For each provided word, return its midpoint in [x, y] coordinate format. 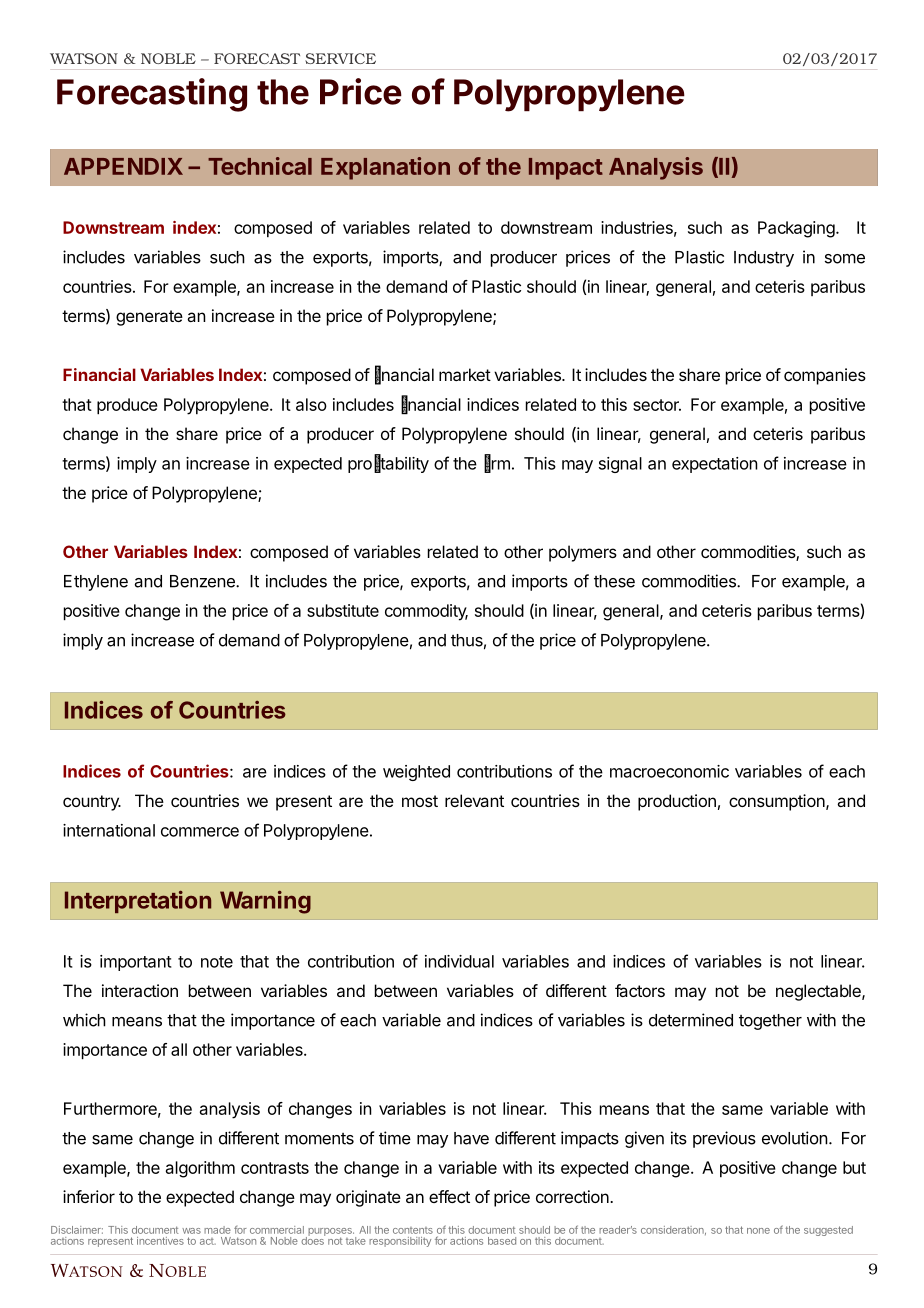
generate [149, 318]
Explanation [385, 168]
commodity [426, 612]
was [191, 1231]
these [614, 581]
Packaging [796, 229]
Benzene [203, 581]
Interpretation [138, 902]
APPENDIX [123, 166]
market [465, 374]
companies [825, 376]
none [758, 1231]
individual [459, 961]
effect [449, 1196]
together [770, 1022]
